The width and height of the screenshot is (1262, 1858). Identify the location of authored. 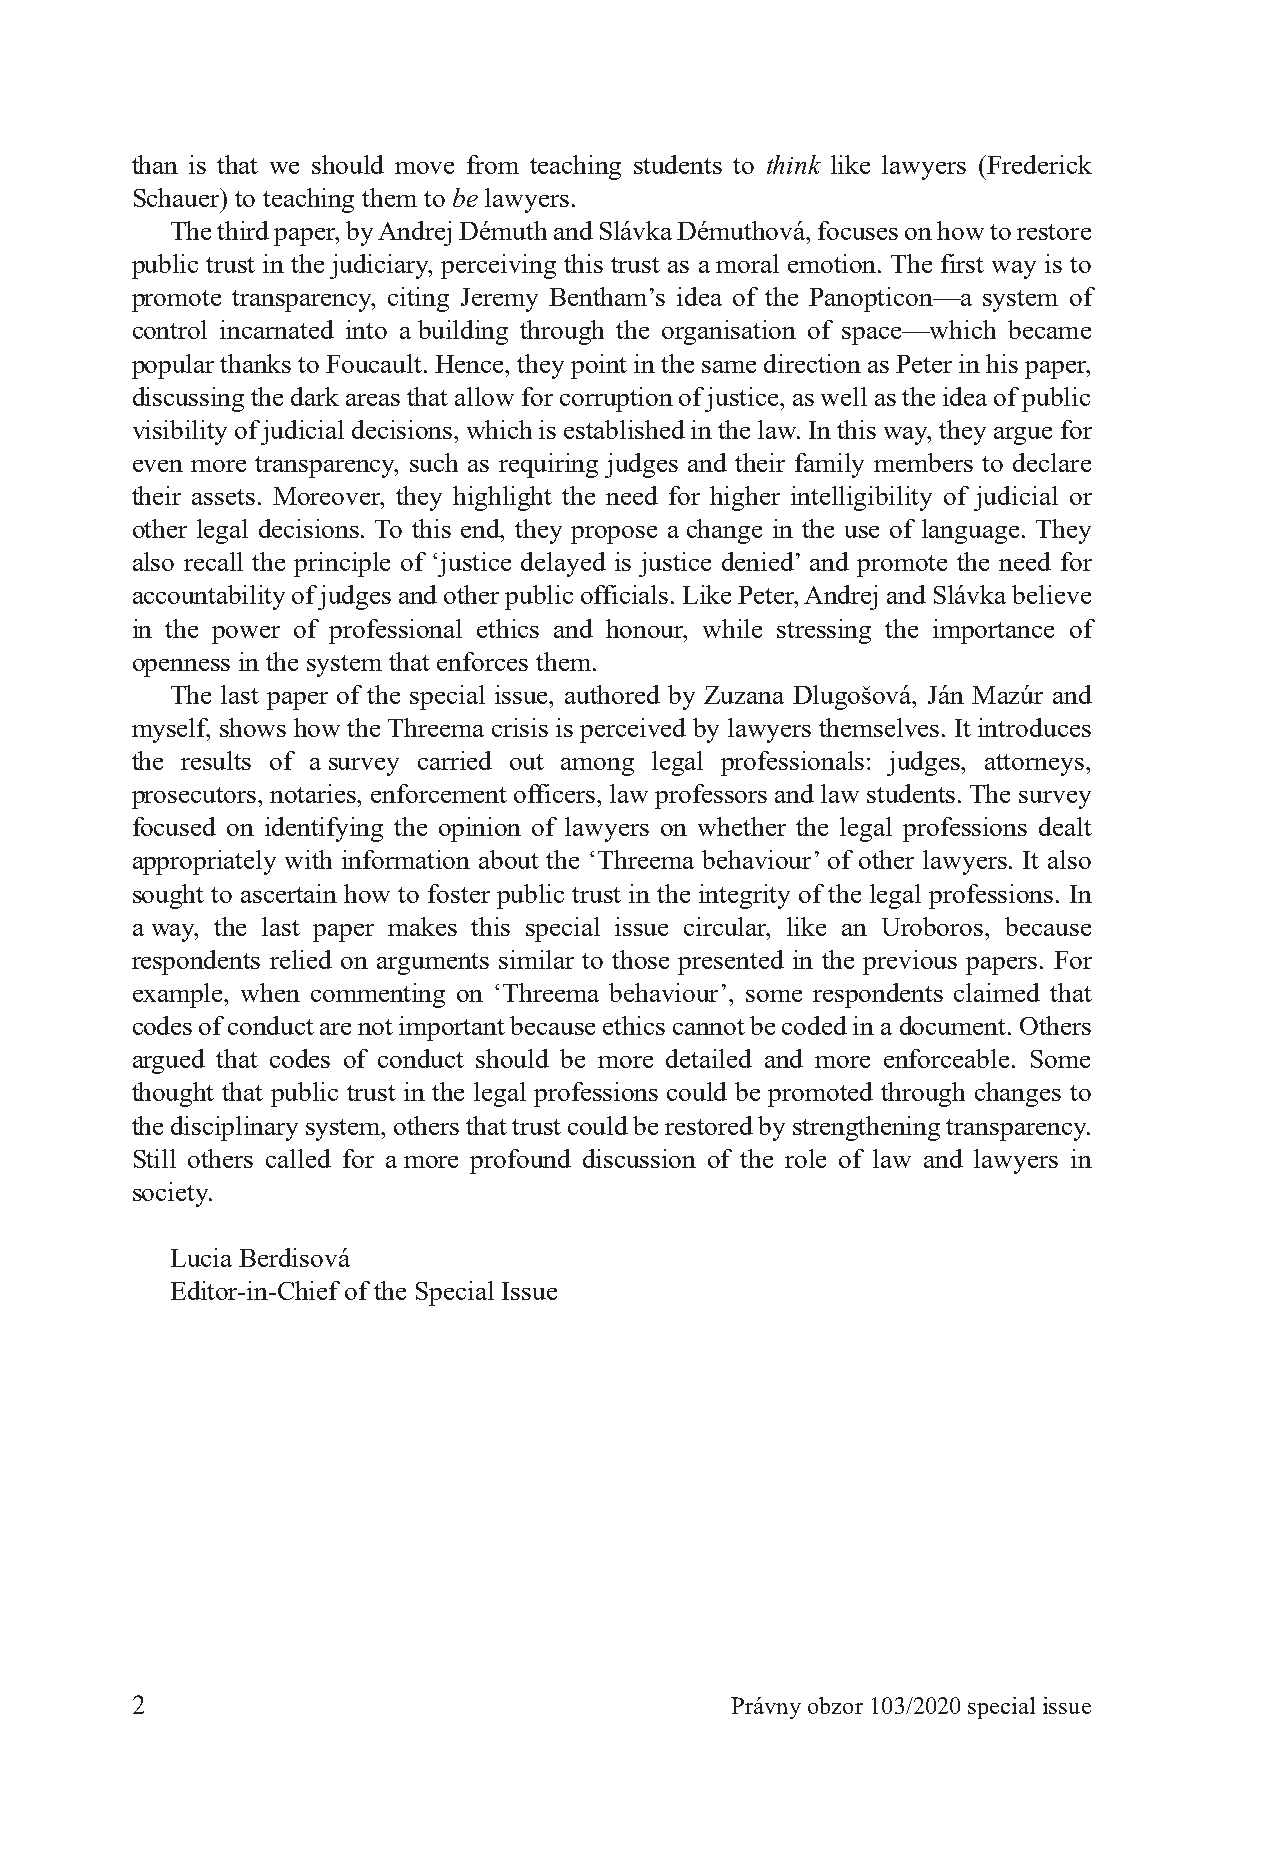
(612, 694).
